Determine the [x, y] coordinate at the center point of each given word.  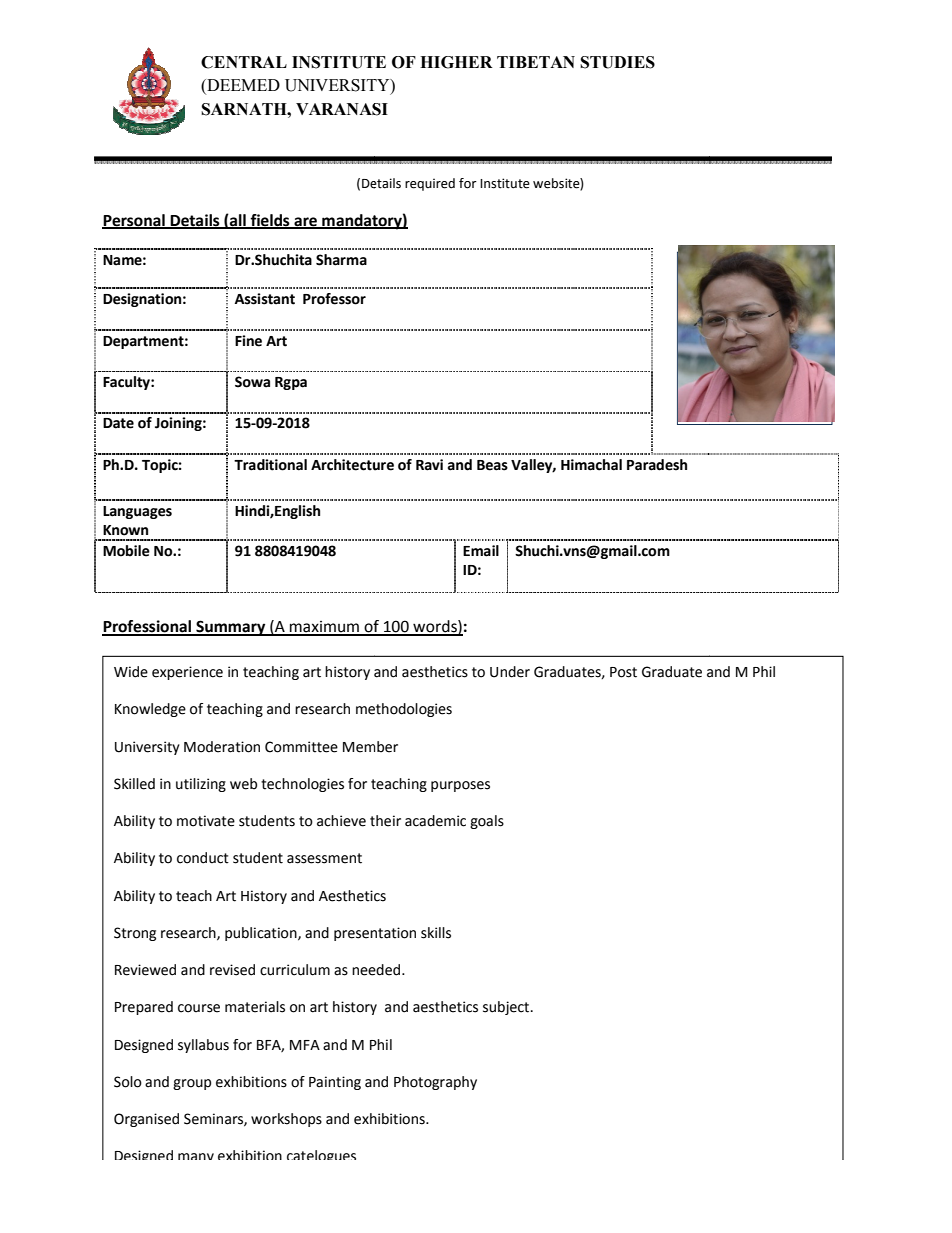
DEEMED [242, 86]
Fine [248, 341]
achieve [341, 821]
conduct [203, 858]
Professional [147, 627]
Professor [334, 299]
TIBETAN [536, 62]
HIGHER [456, 62]
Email [481, 551]
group [192, 1084]
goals [487, 822]
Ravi [429, 465]
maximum [324, 628]
